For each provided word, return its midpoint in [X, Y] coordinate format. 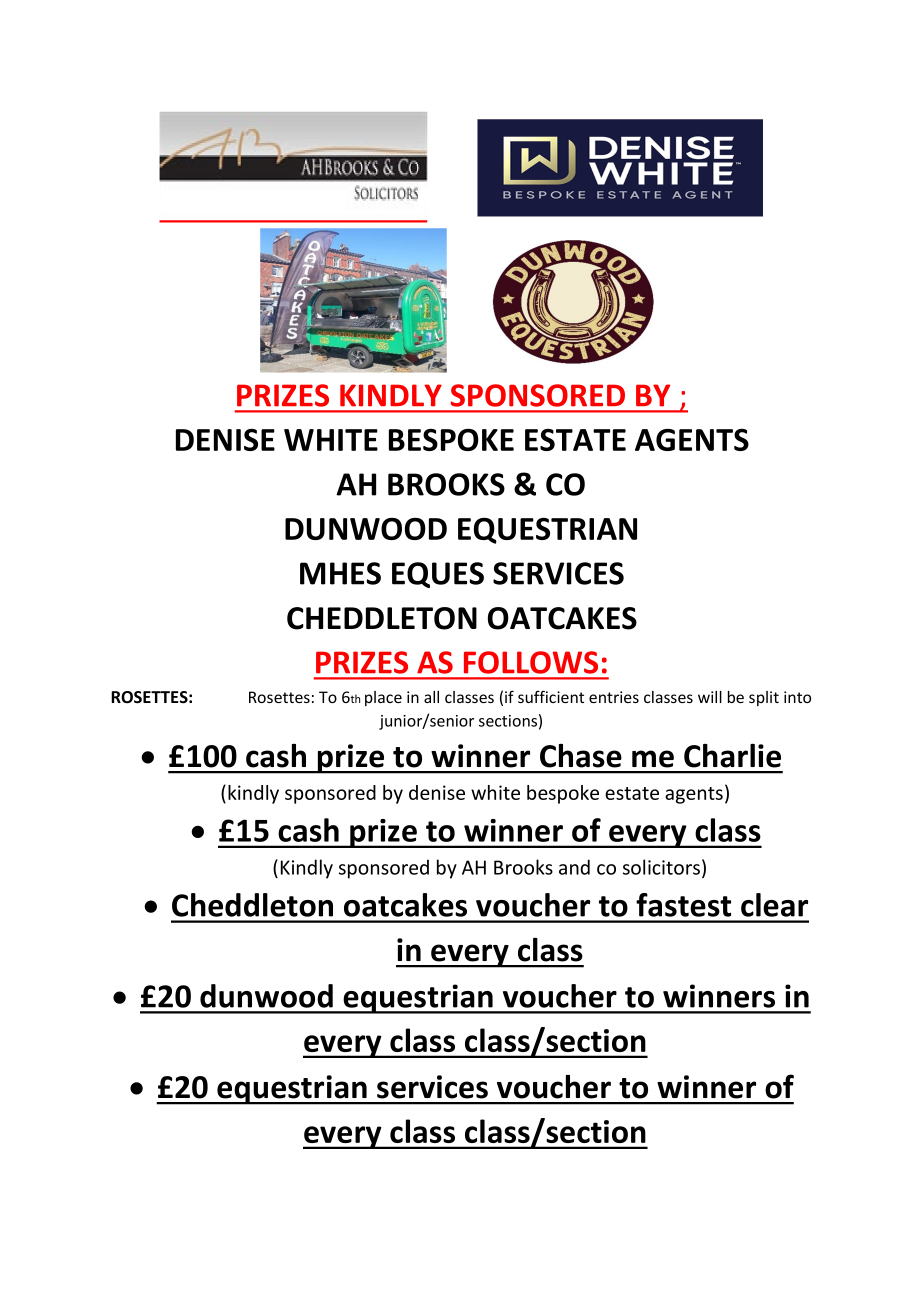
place [383, 698]
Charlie [732, 756]
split [764, 698]
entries [614, 697]
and [574, 867]
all [431, 697]
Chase [581, 756]
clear [774, 905]
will [710, 697]
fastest [683, 905]
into [797, 697]
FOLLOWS [531, 662]
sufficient [551, 696]
